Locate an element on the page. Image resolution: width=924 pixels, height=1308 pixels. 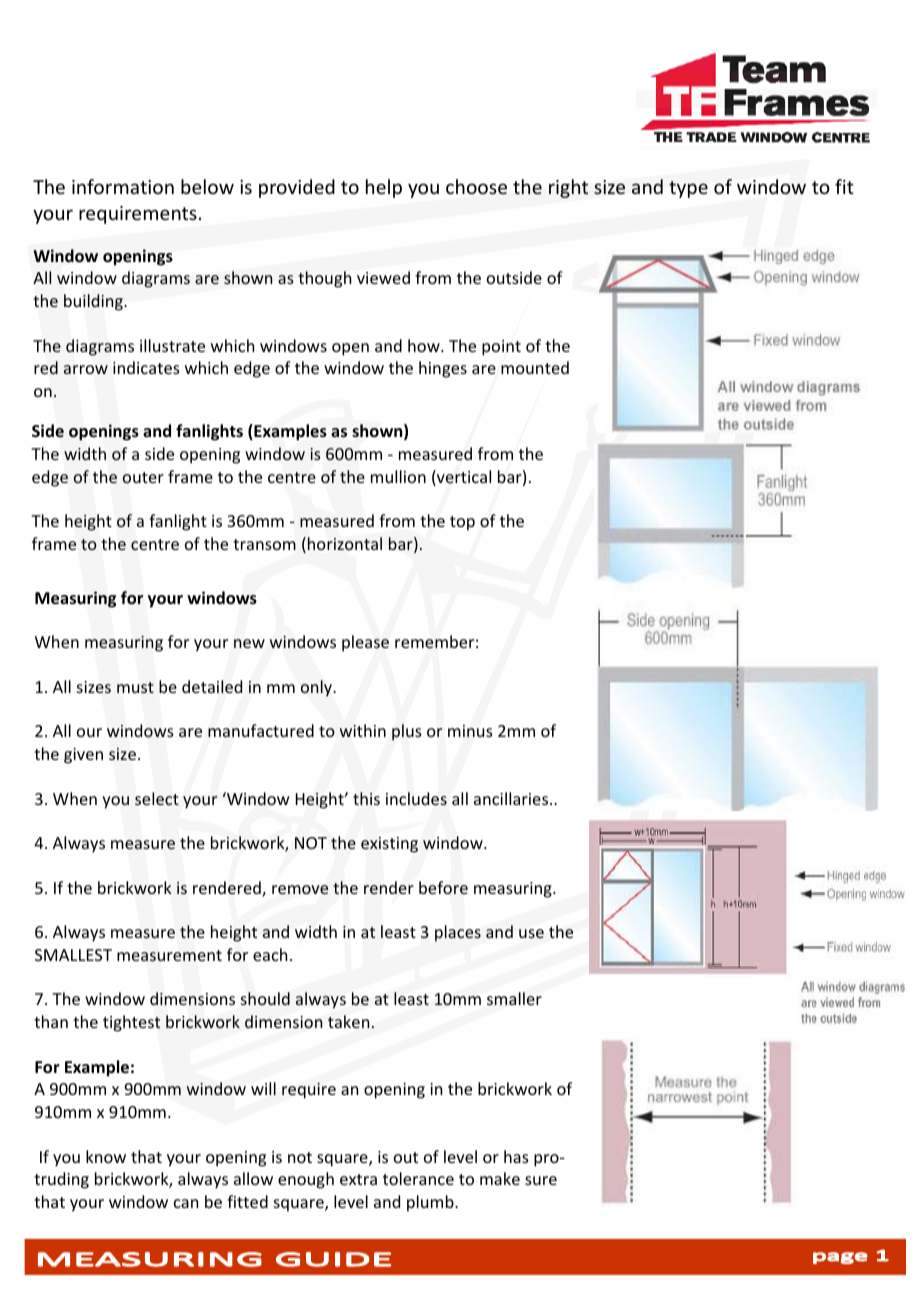
know is located at coordinates (106, 1156).
